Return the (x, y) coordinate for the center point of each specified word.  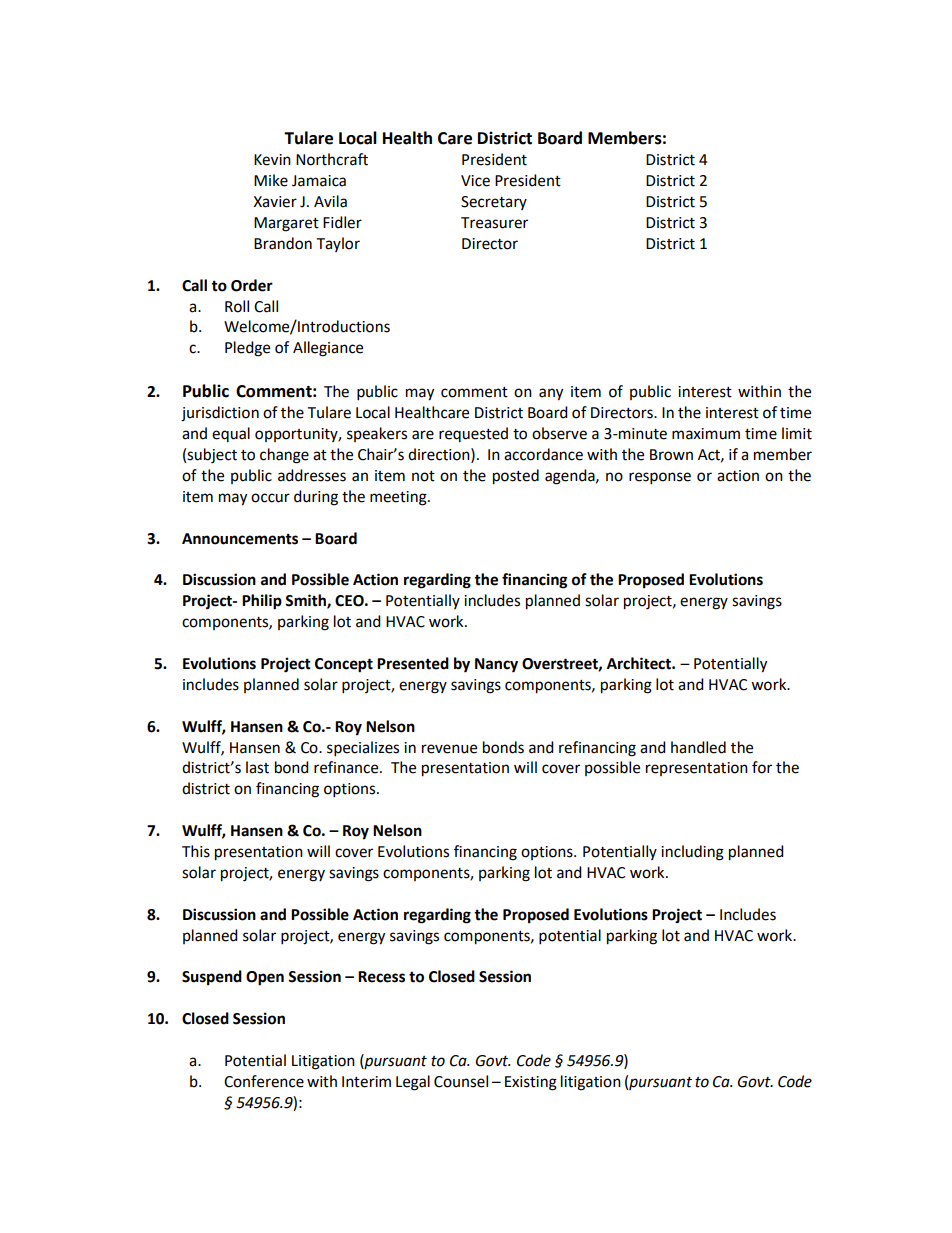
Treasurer (494, 223)
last (257, 767)
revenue (449, 749)
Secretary (494, 203)
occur (270, 498)
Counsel (461, 1081)
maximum (706, 434)
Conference (264, 1081)
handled (698, 747)
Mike (271, 180)
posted (516, 477)
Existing (531, 1083)
